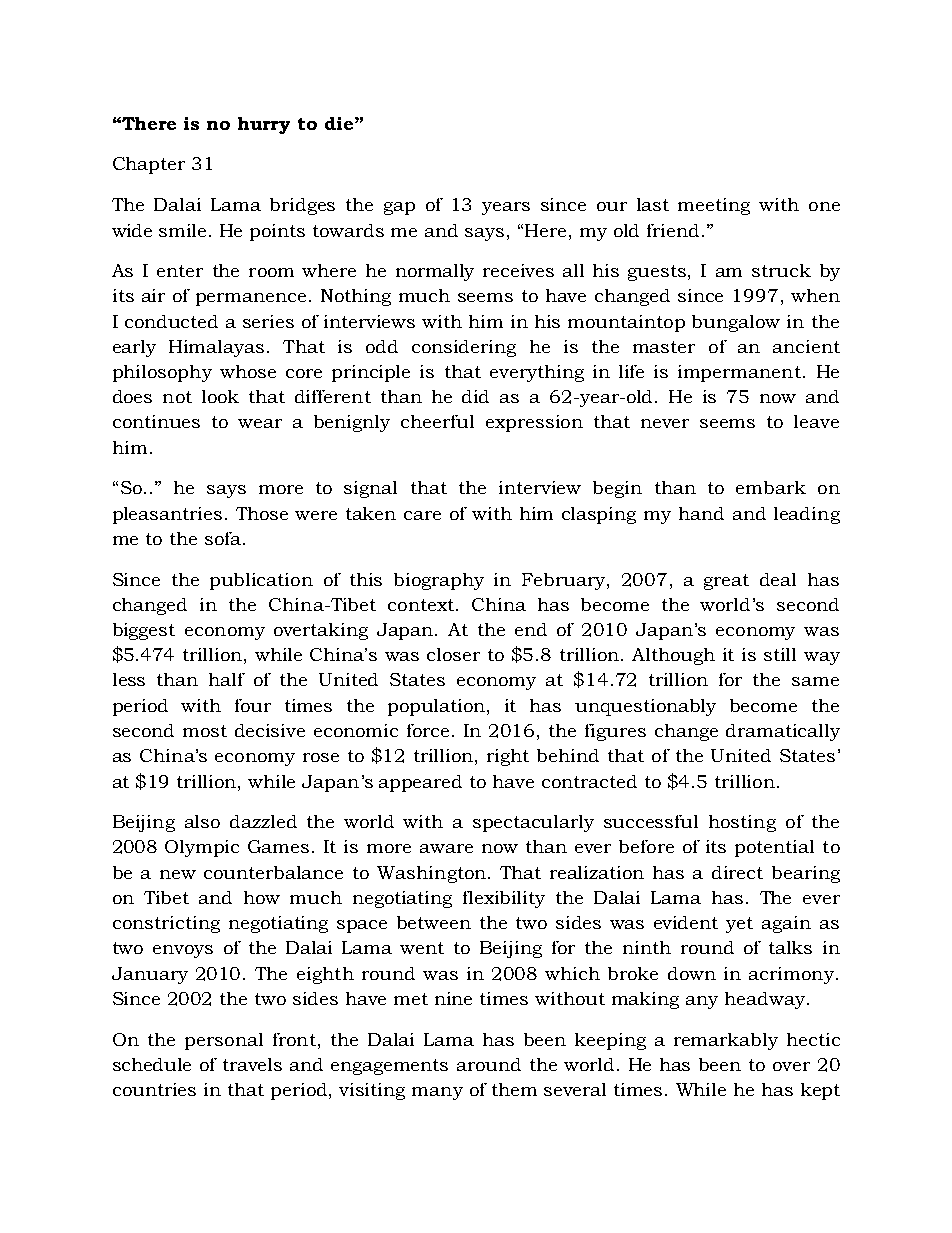 Image resolution: width=952 pixels, height=1233 pixels. What do you see at coordinates (422, 605) in the image?
I see `context` at bounding box center [422, 605].
